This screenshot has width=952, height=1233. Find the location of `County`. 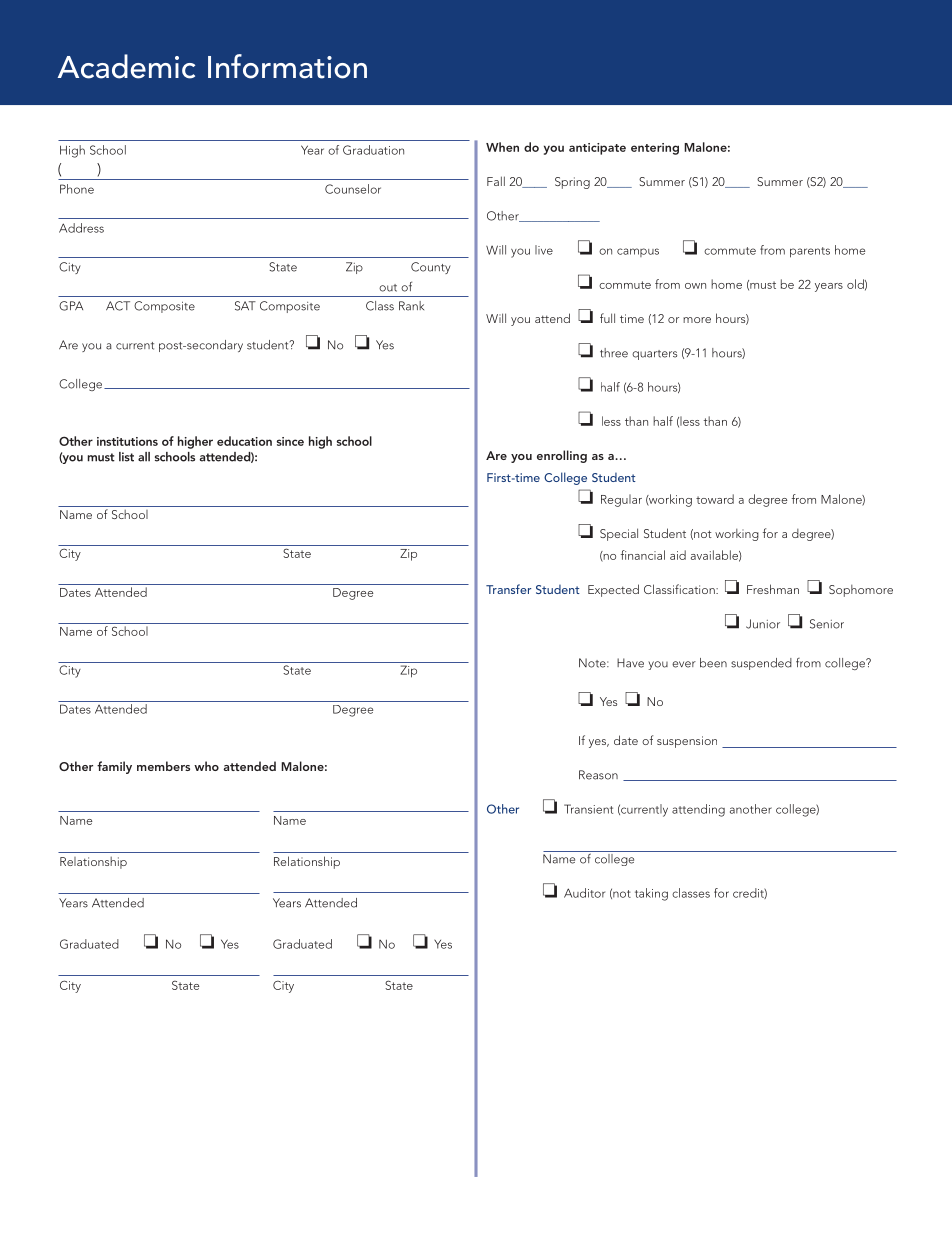

County is located at coordinates (431, 268).
